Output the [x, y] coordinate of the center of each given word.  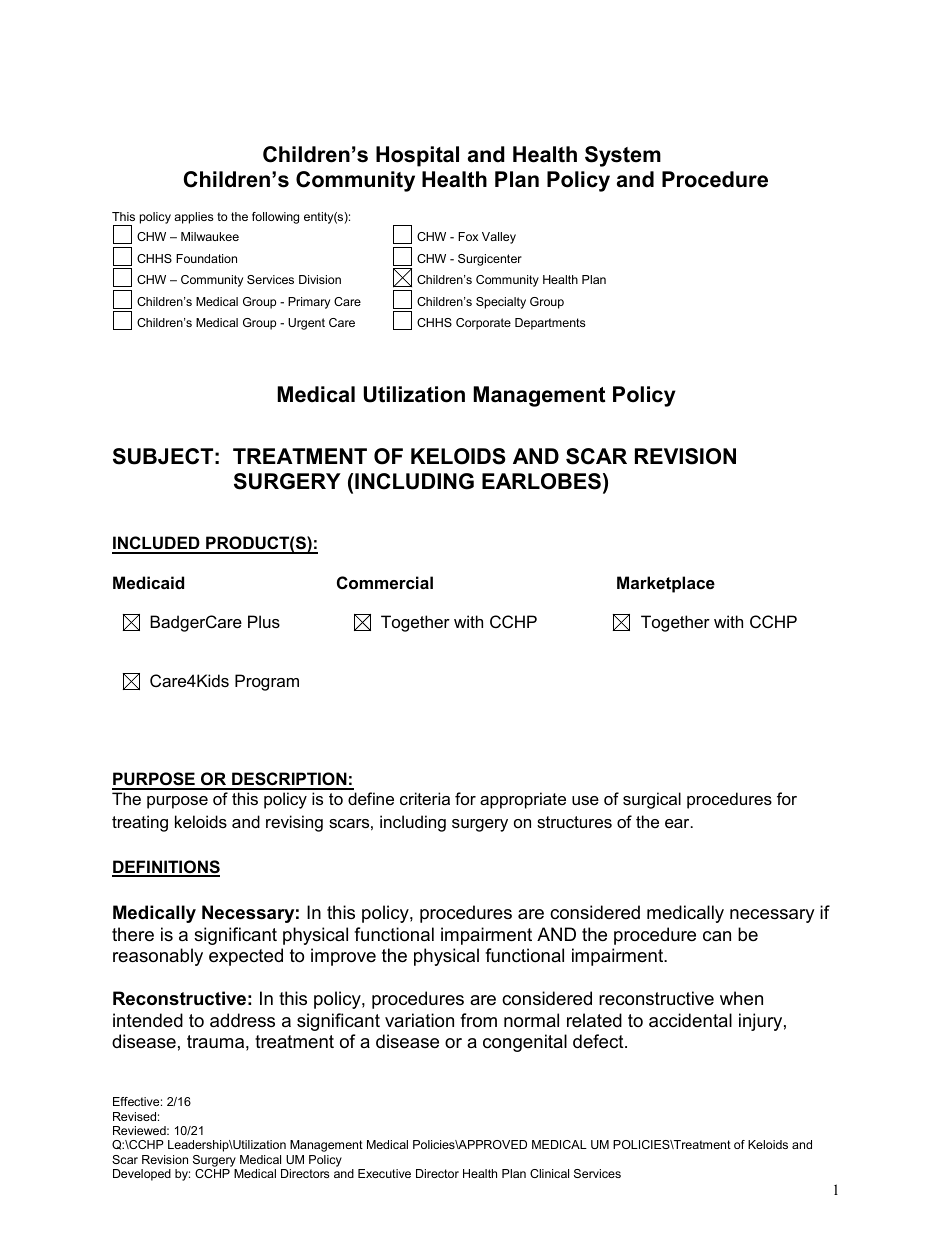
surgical [652, 800]
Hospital [417, 156]
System [623, 156]
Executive [384, 1173]
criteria [425, 798]
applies [193, 218]
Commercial [385, 582]
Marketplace [666, 584]
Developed [142, 1175]
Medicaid [148, 582]
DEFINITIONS [166, 868]
